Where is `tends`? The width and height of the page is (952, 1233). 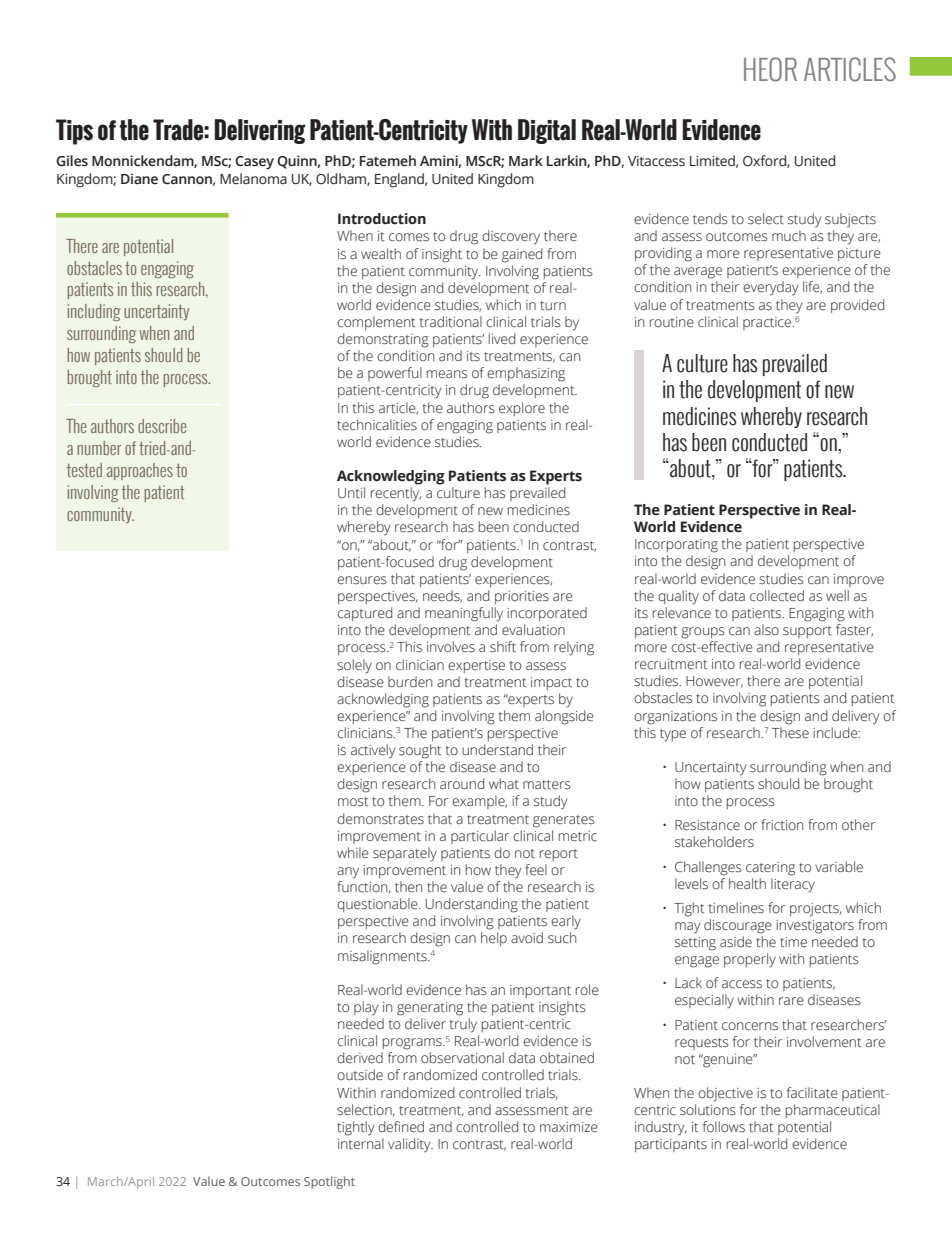
tends is located at coordinates (710, 219).
